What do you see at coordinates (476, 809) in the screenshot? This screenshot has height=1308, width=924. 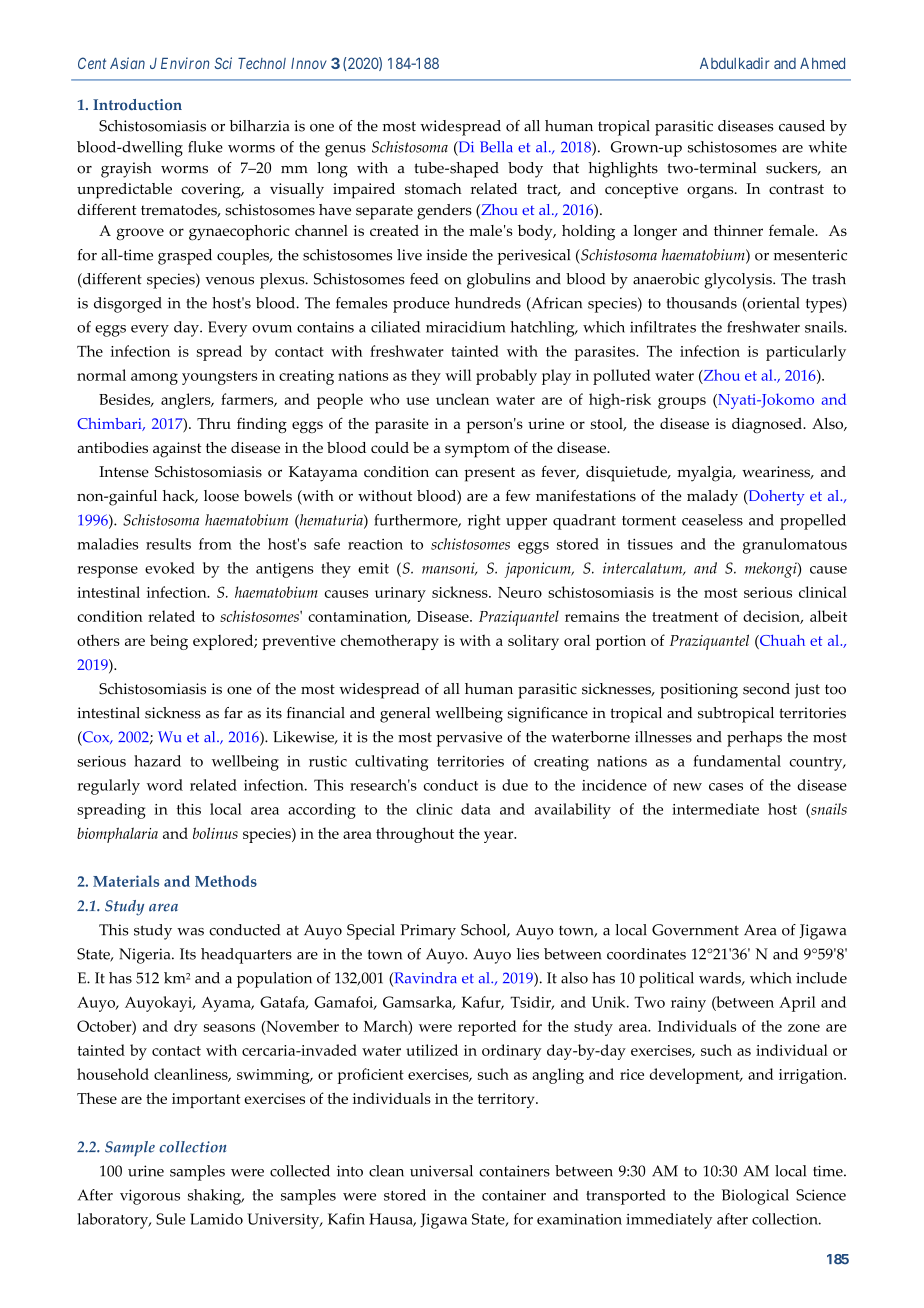 I see `data` at bounding box center [476, 809].
